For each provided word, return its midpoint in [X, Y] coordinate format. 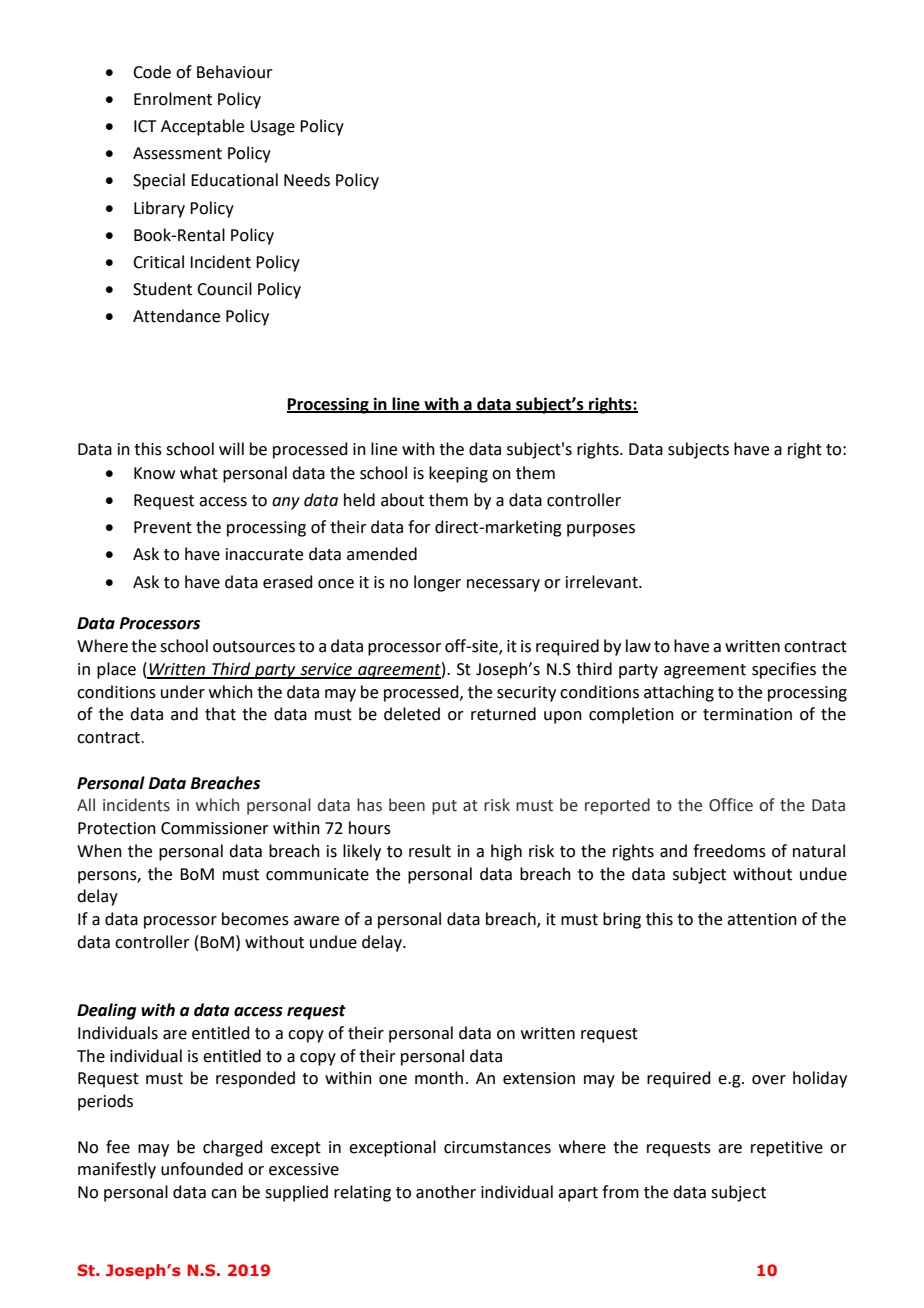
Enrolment [173, 99]
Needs [307, 180]
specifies [784, 670]
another [446, 1192]
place [116, 670]
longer [437, 583]
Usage [272, 128]
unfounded [202, 1169]
